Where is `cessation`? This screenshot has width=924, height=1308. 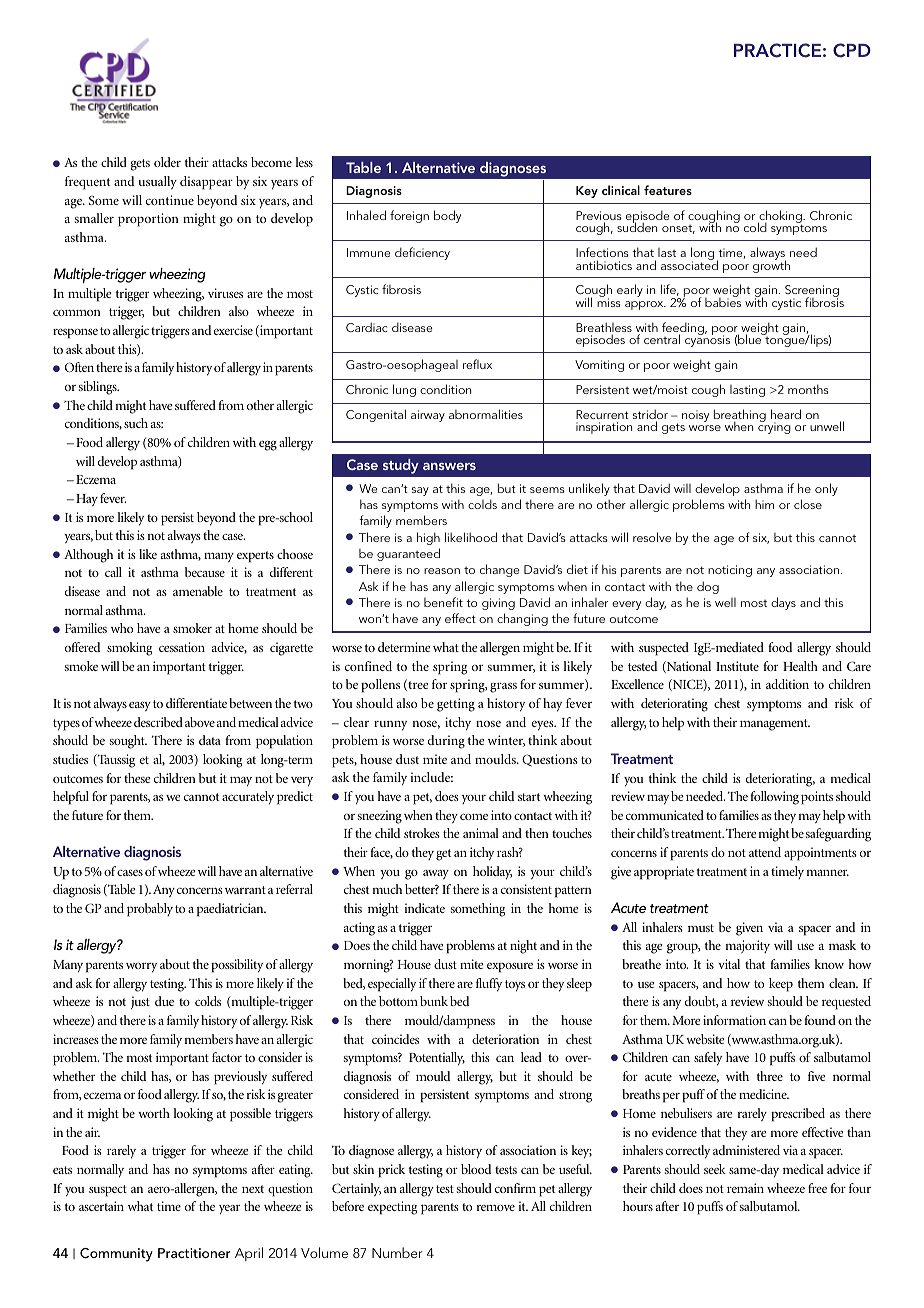 cessation is located at coordinates (182, 647).
